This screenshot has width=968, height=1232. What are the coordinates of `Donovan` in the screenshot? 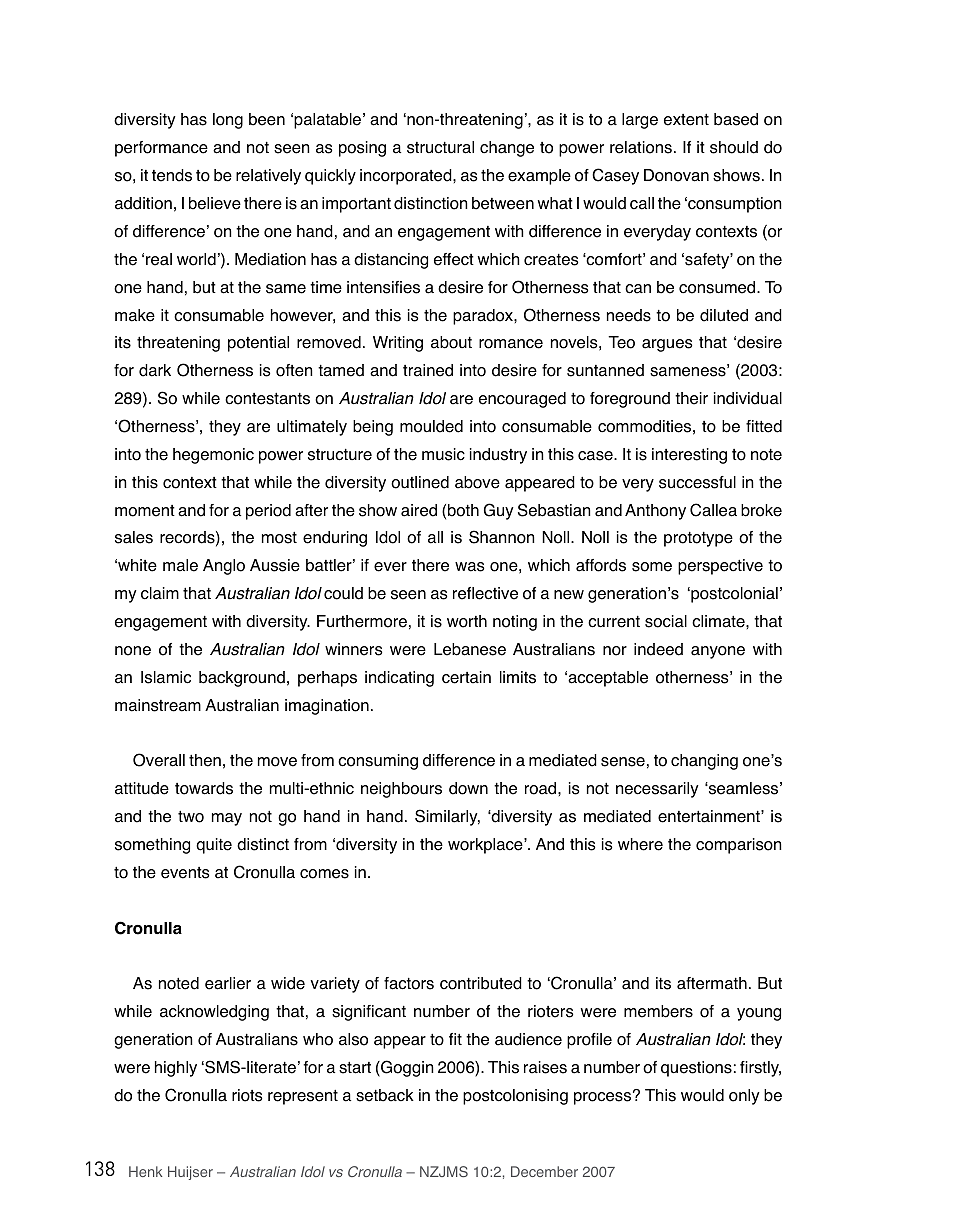 It's located at (676, 175).
